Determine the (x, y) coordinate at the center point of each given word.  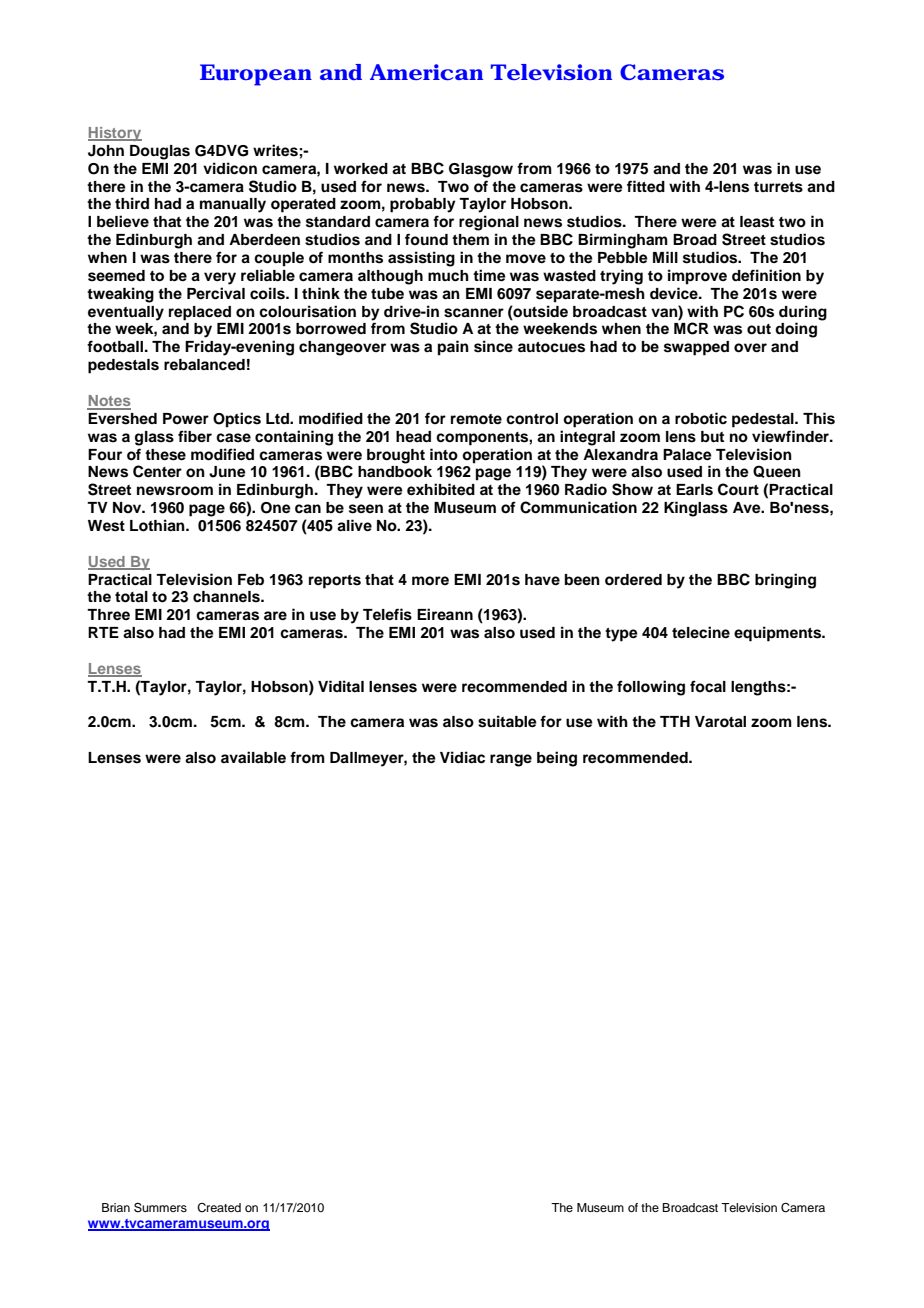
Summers (160, 1208)
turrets (778, 187)
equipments (779, 634)
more (430, 581)
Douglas (160, 152)
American (426, 72)
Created (219, 1208)
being (557, 759)
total (131, 597)
